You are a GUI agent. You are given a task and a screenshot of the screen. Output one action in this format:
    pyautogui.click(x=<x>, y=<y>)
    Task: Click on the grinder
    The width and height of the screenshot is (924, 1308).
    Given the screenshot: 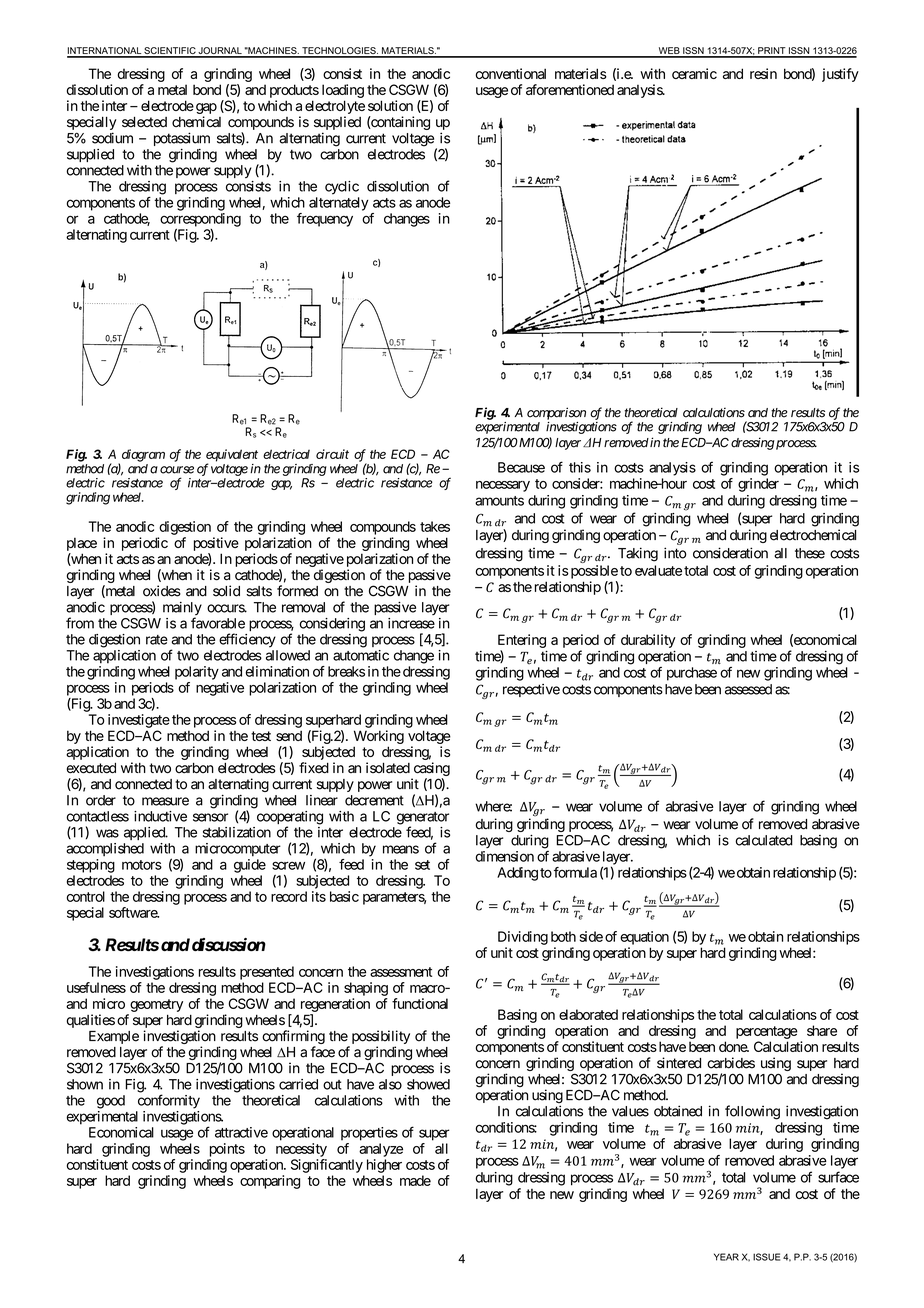 What is the action you would take?
    pyautogui.click(x=758, y=485)
